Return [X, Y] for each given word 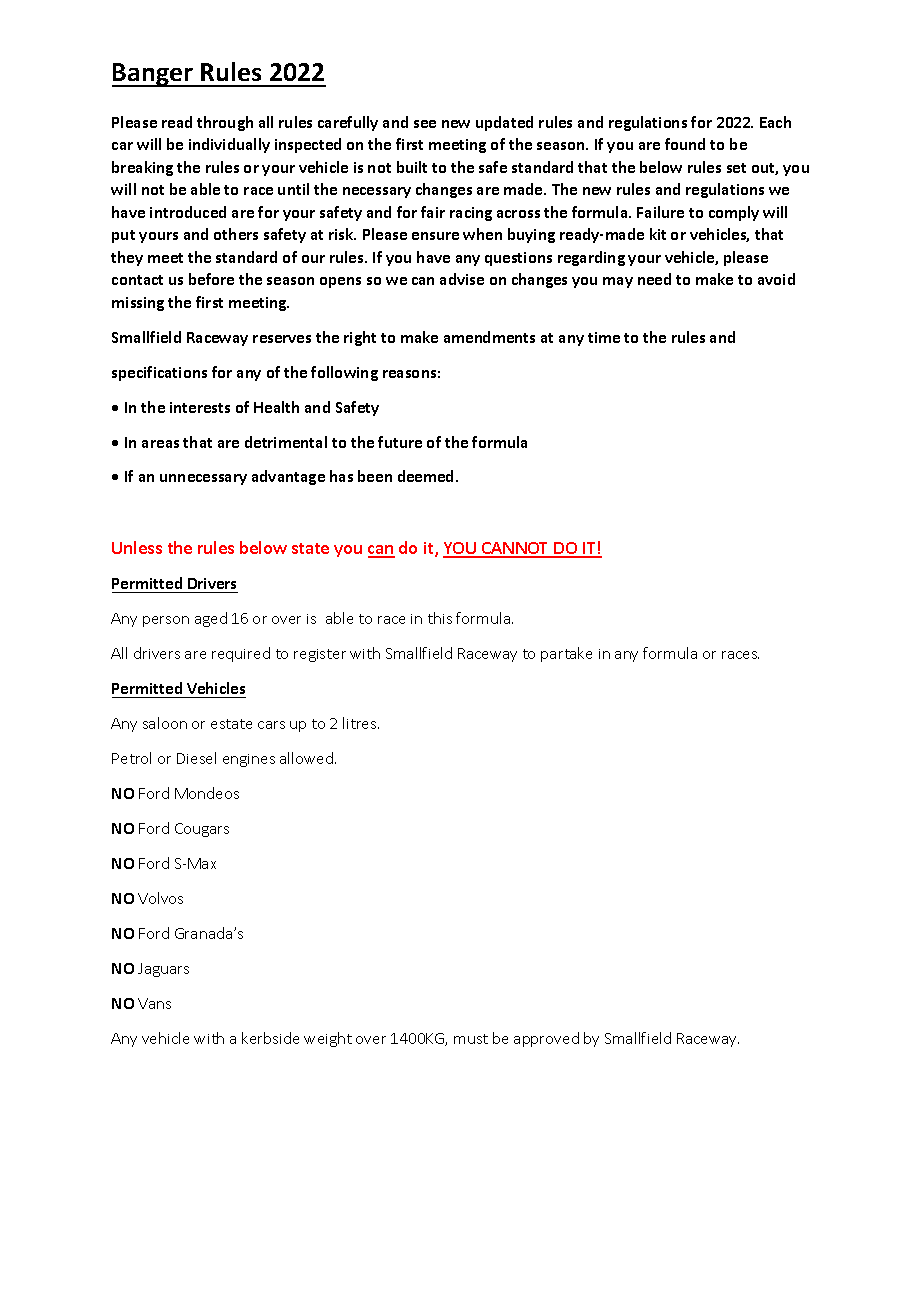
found [685, 144]
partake [566, 654]
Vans [154, 1003]
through [225, 123]
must [471, 1039]
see [425, 124]
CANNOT [516, 549]
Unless [137, 547]
